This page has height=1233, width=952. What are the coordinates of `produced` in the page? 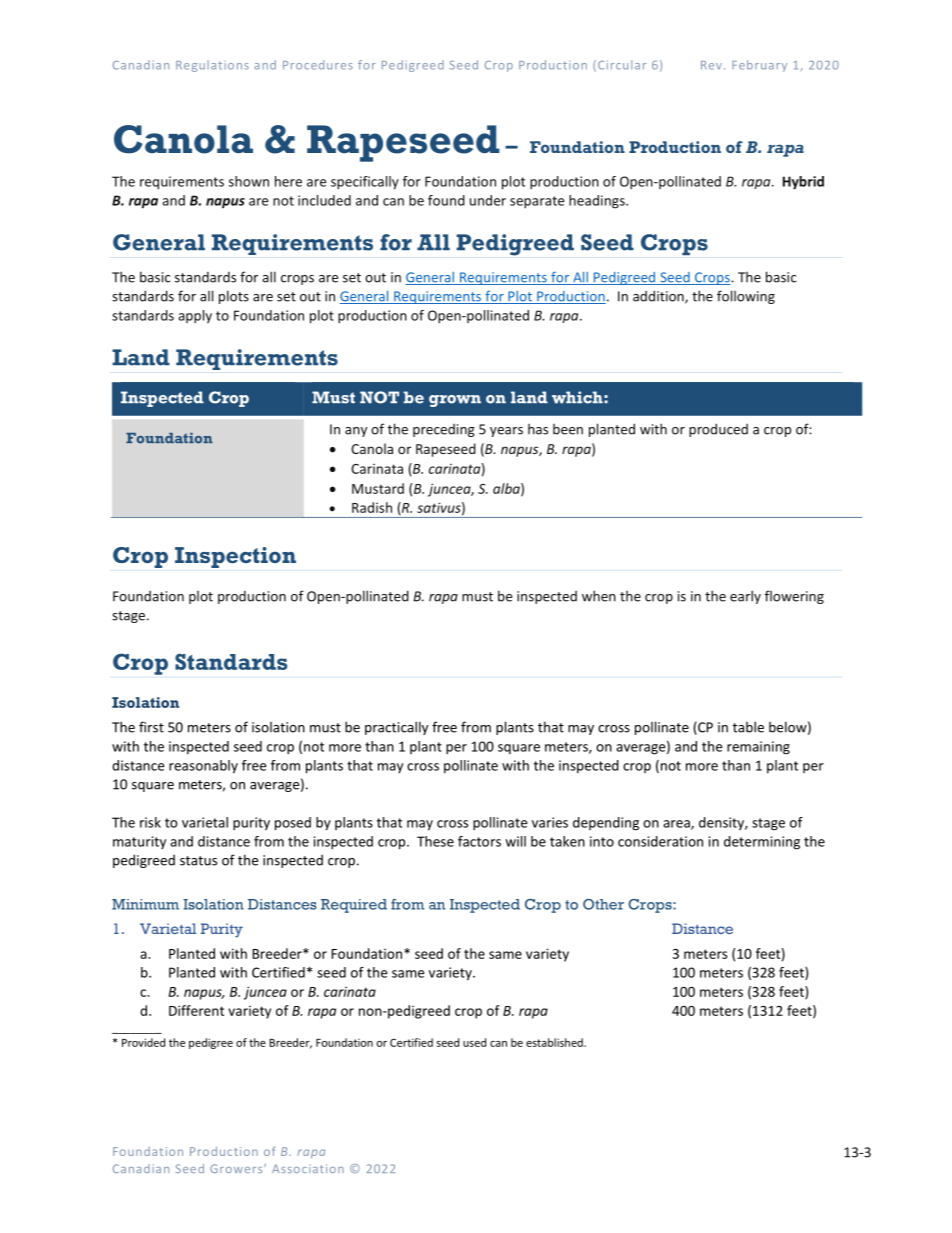 It's located at (718, 430).
